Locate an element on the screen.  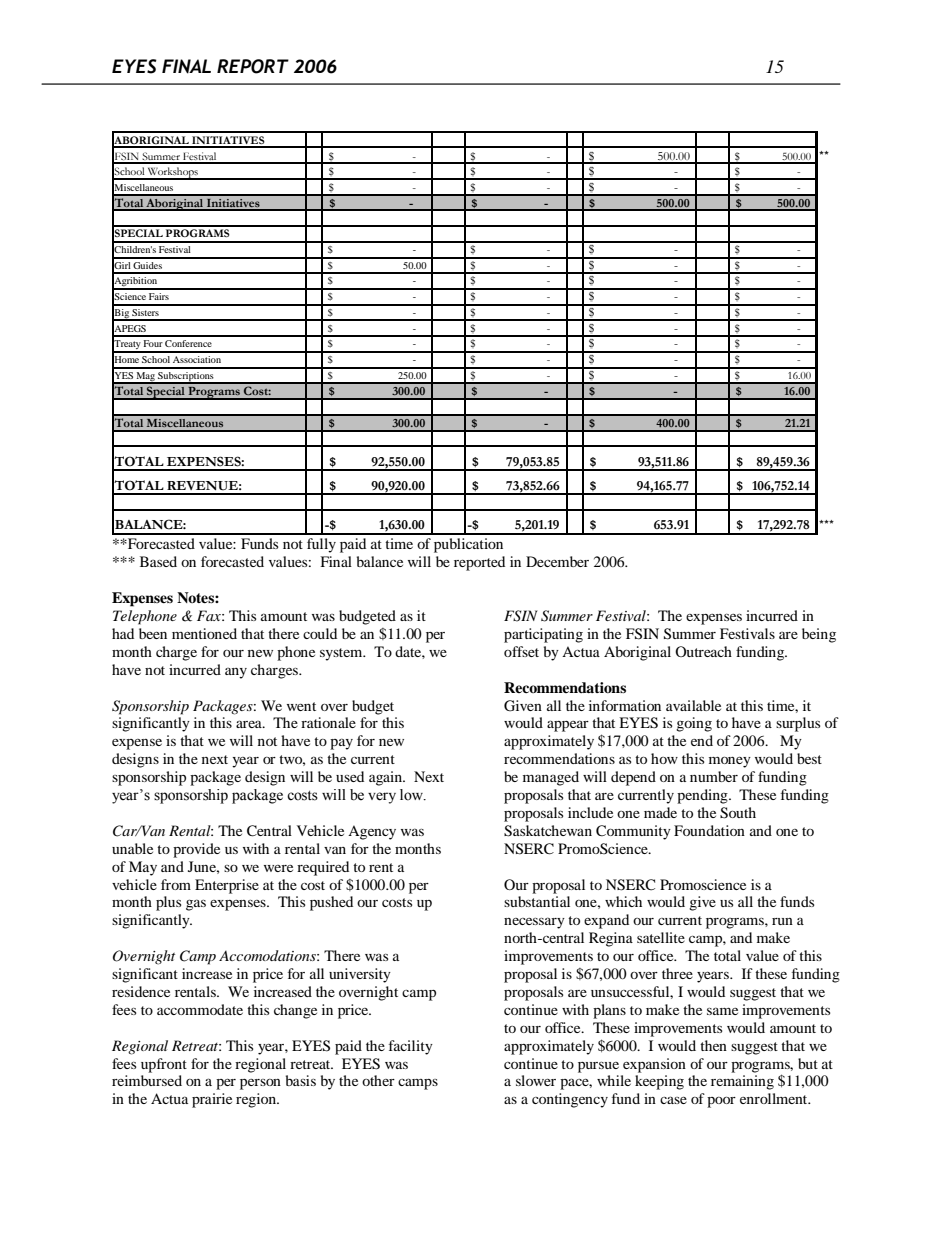
prairie is located at coordinates (212, 1100).
